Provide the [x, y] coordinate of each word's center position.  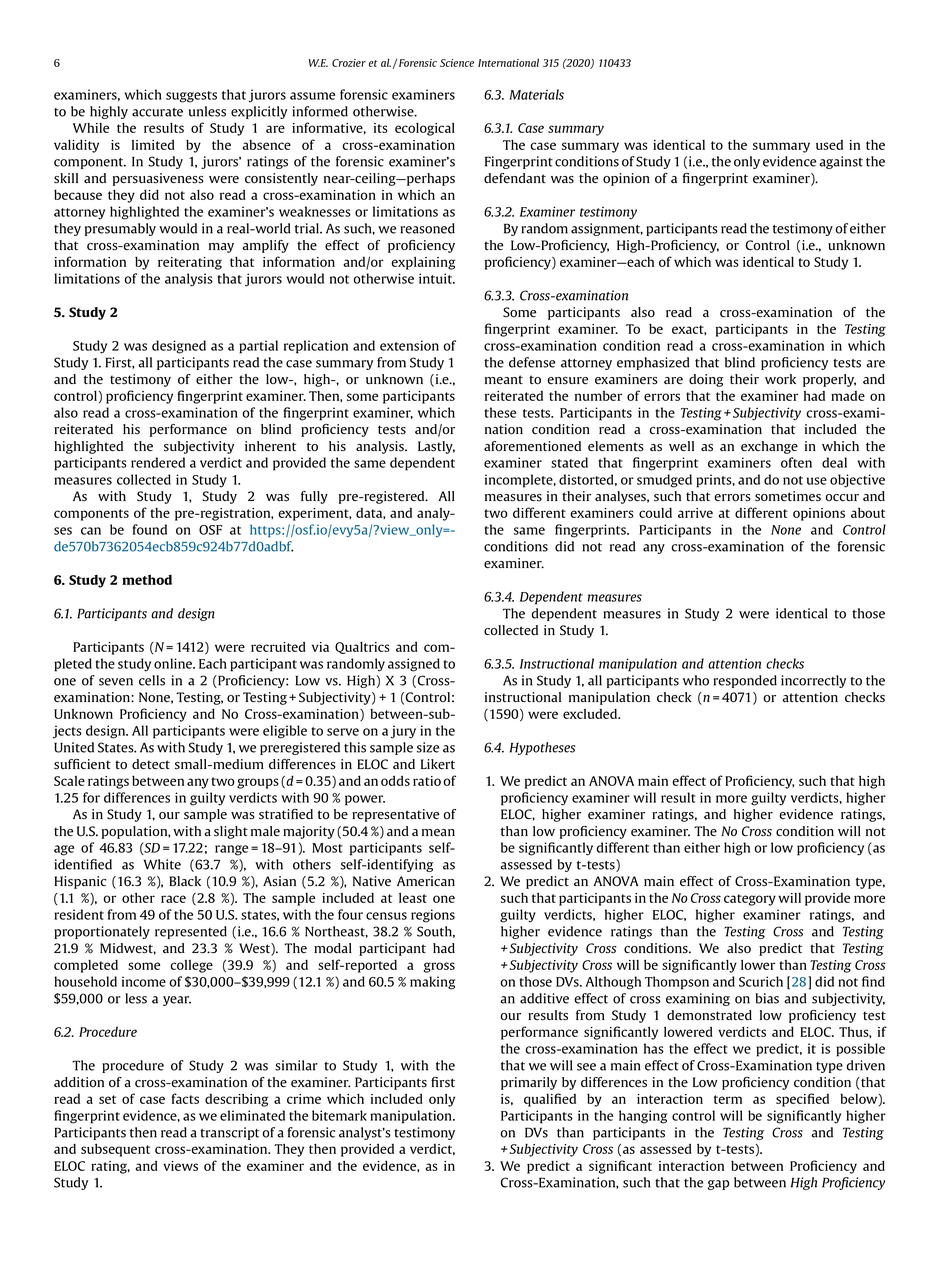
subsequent [115, 1150]
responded [745, 681]
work [780, 379]
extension [409, 345]
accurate [157, 112]
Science [457, 63]
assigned [414, 665]
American [426, 881]
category [750, 900]
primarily [529, 1083]
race [173, 899]
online [174, 663]
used [829, 145]
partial [258, 347]
